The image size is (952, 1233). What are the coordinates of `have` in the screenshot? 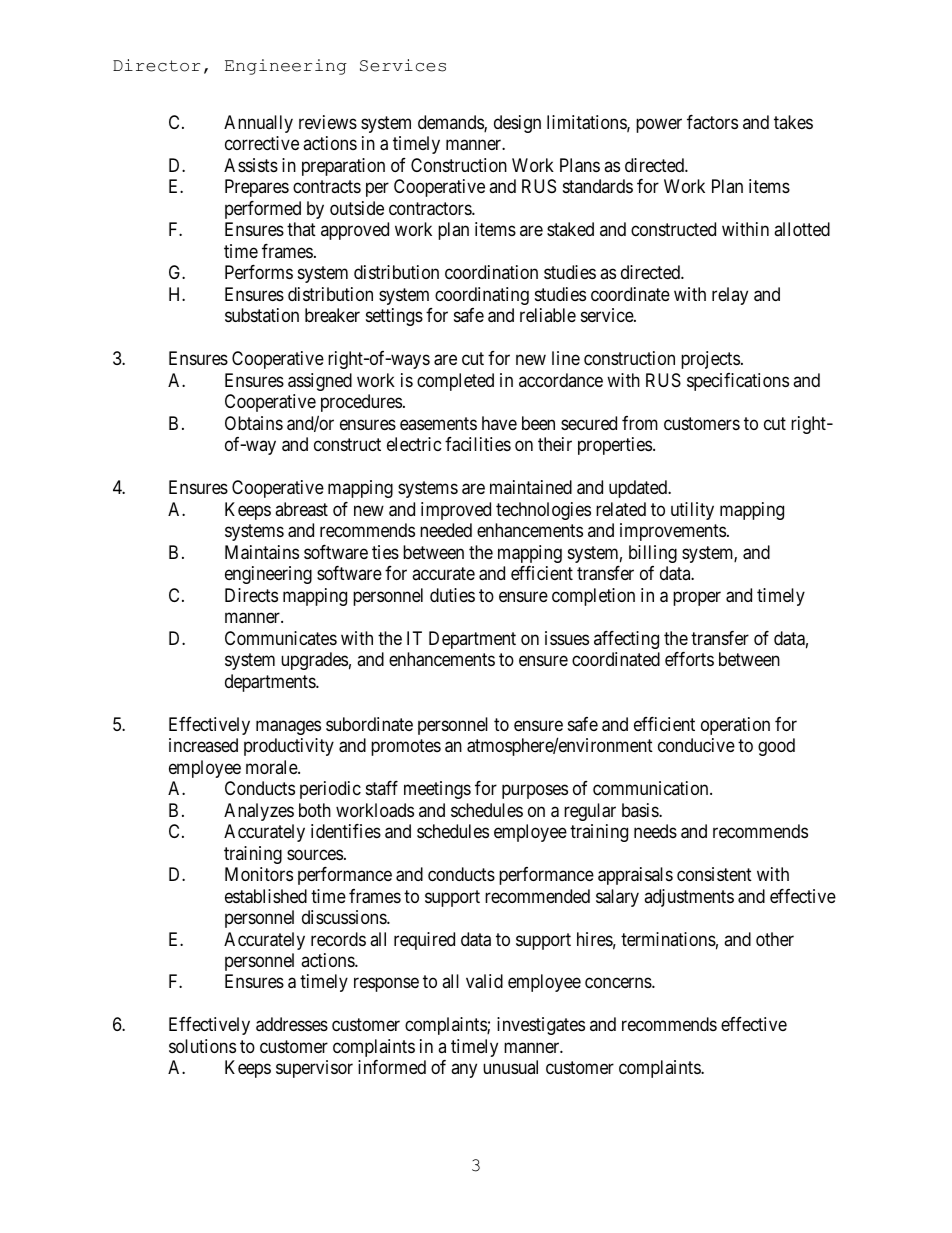 It's located at (499, 423).
